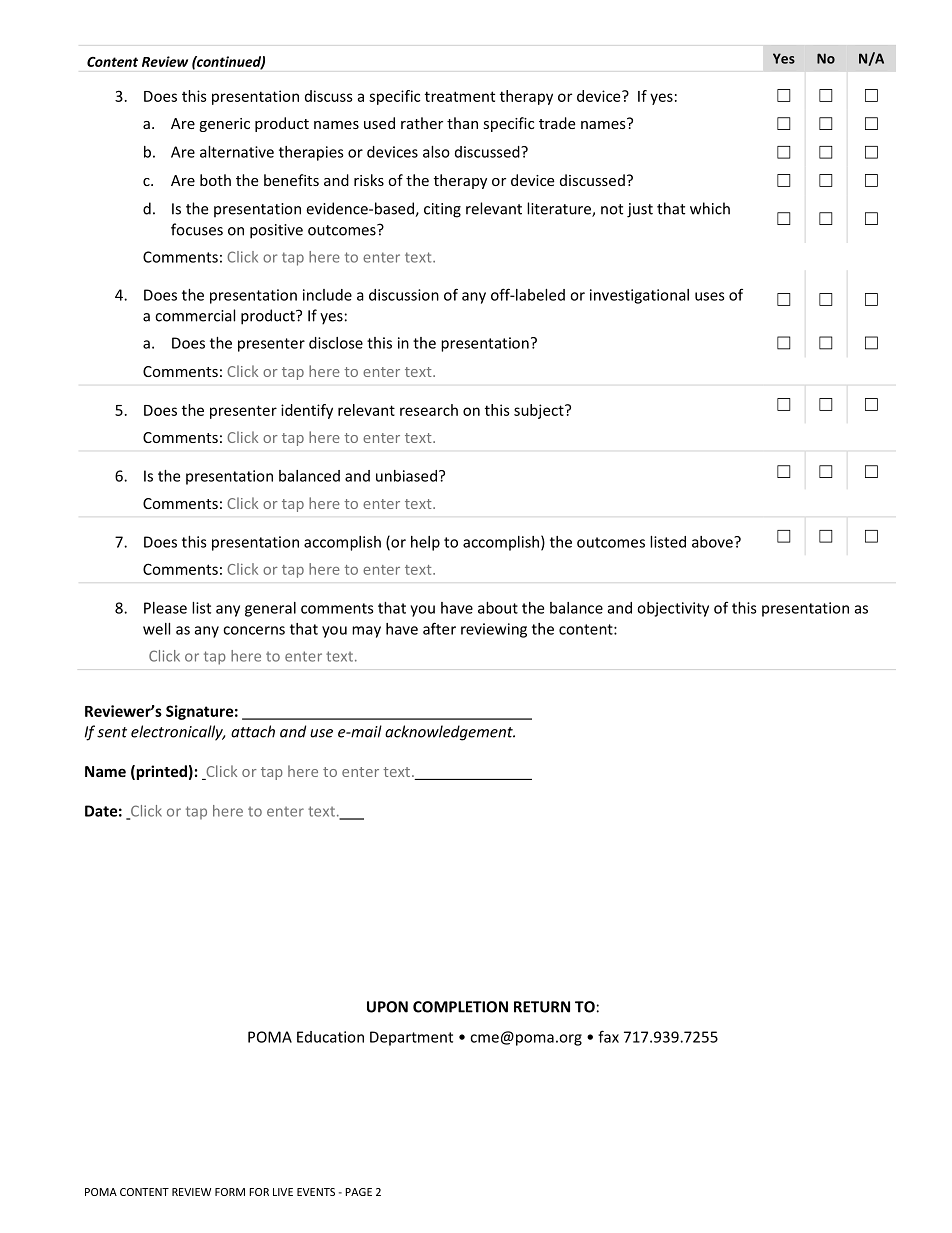 The height and width of the screenshot is (1233, 952). What do you see at coordinates (406, 476) in the screenshot?
I see `unbiased` at bounding box center [406, 476].
